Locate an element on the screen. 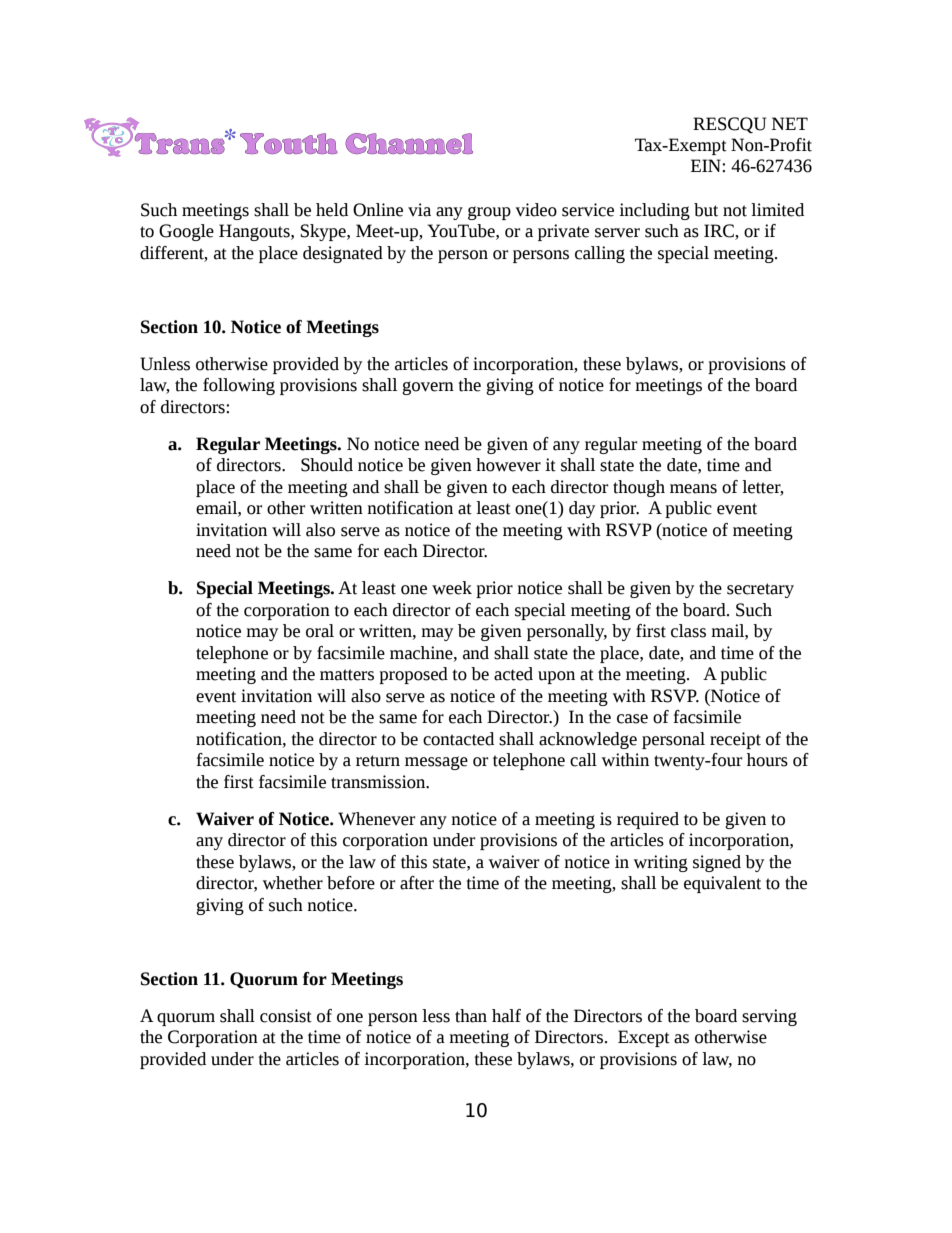  held is located at coordinates (332, 210).
